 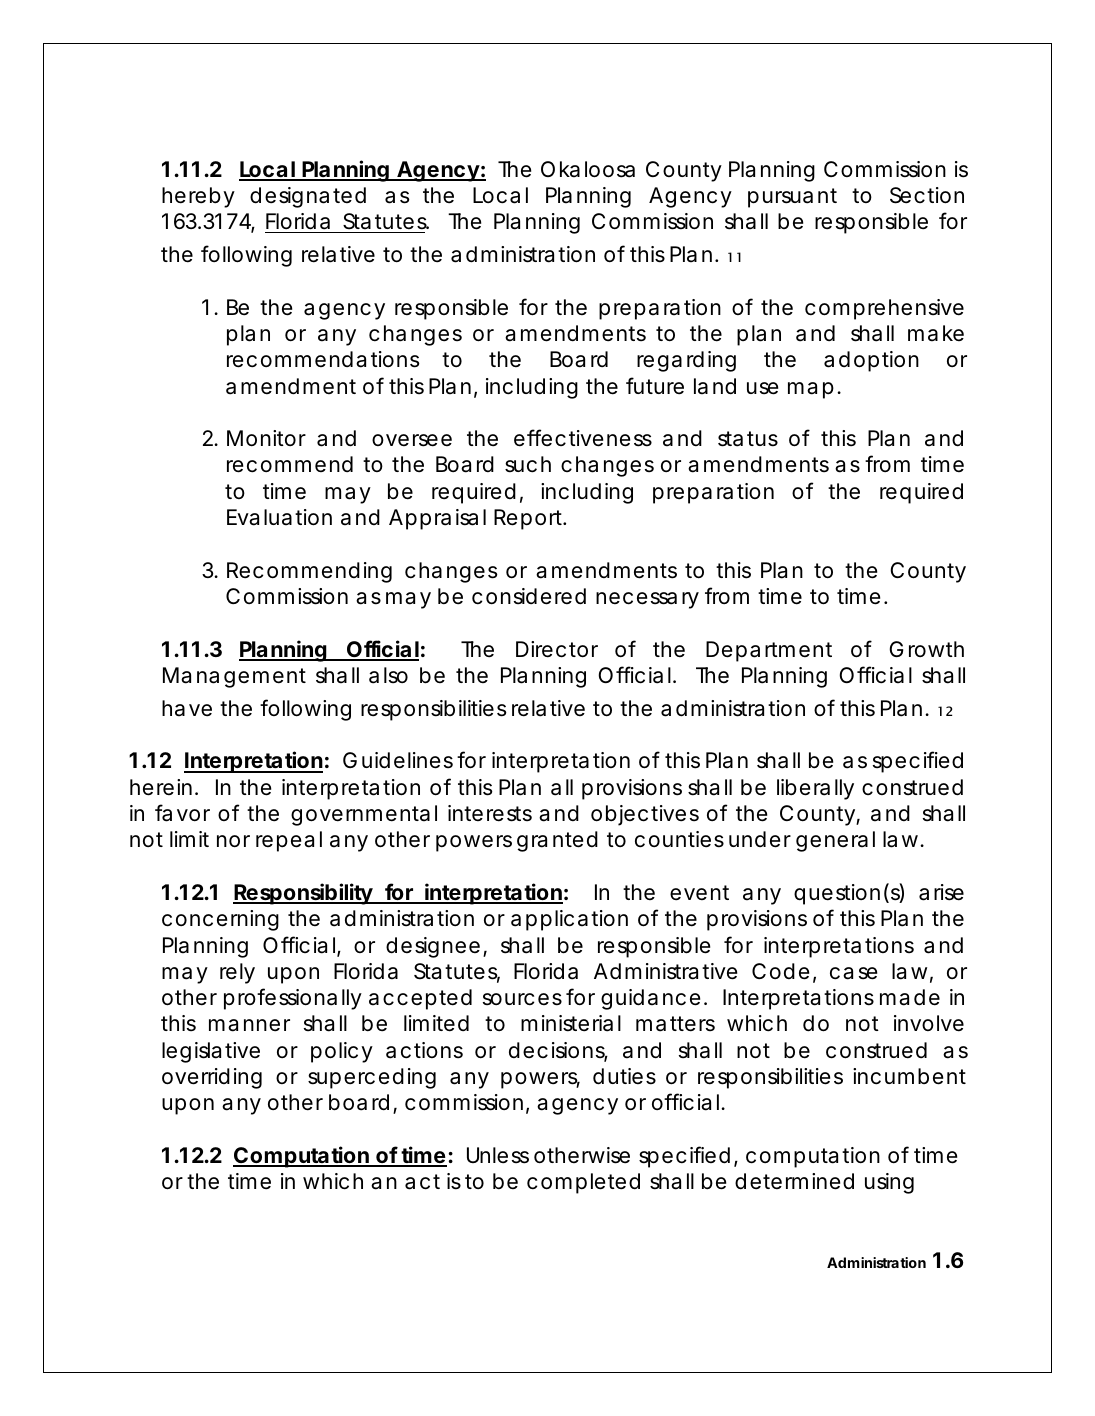 I want to click on Department, so click(x=769, y=651).
